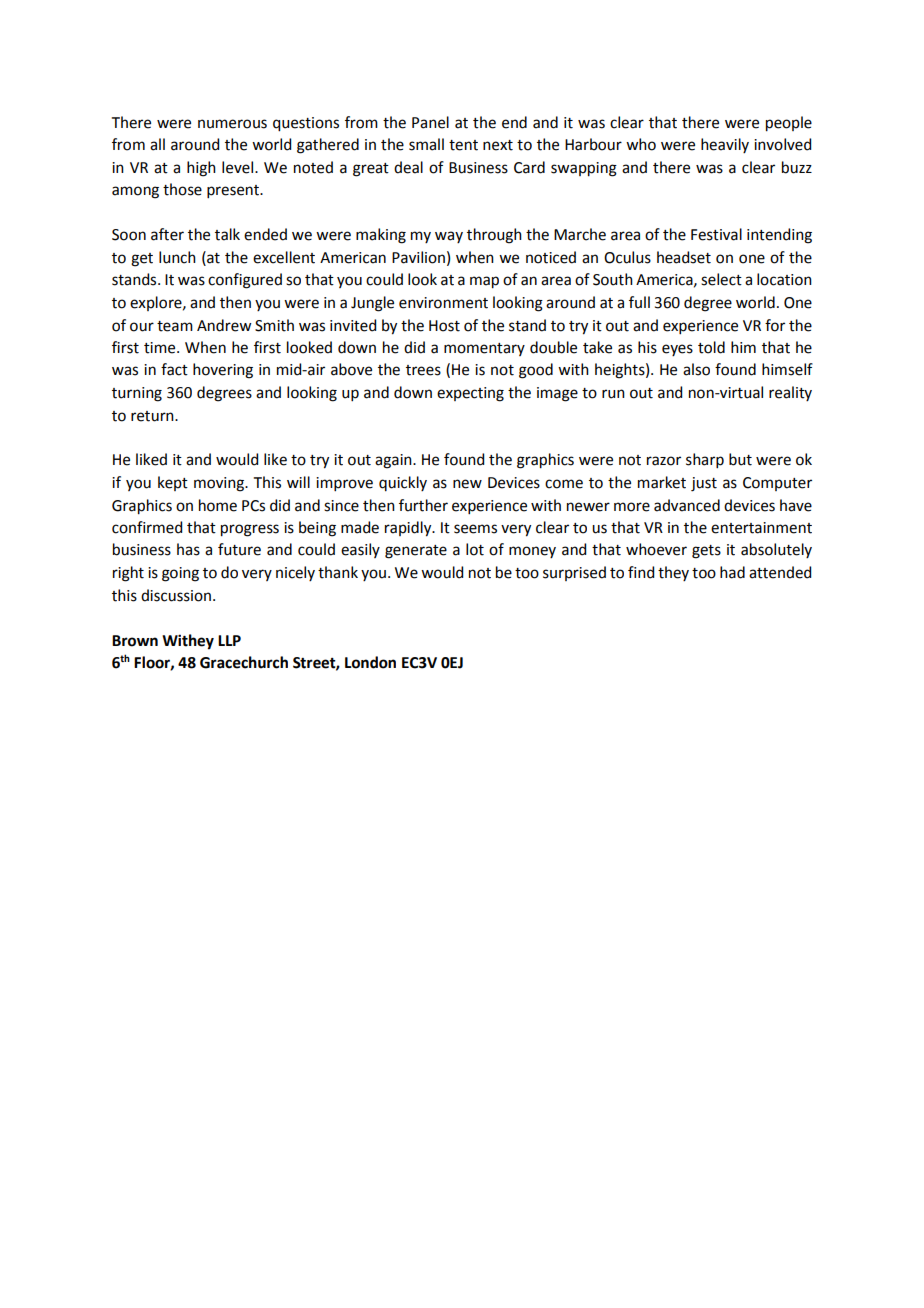 This screenshot has height=1308, width=924. I want to click on London, so click(370, 662).
